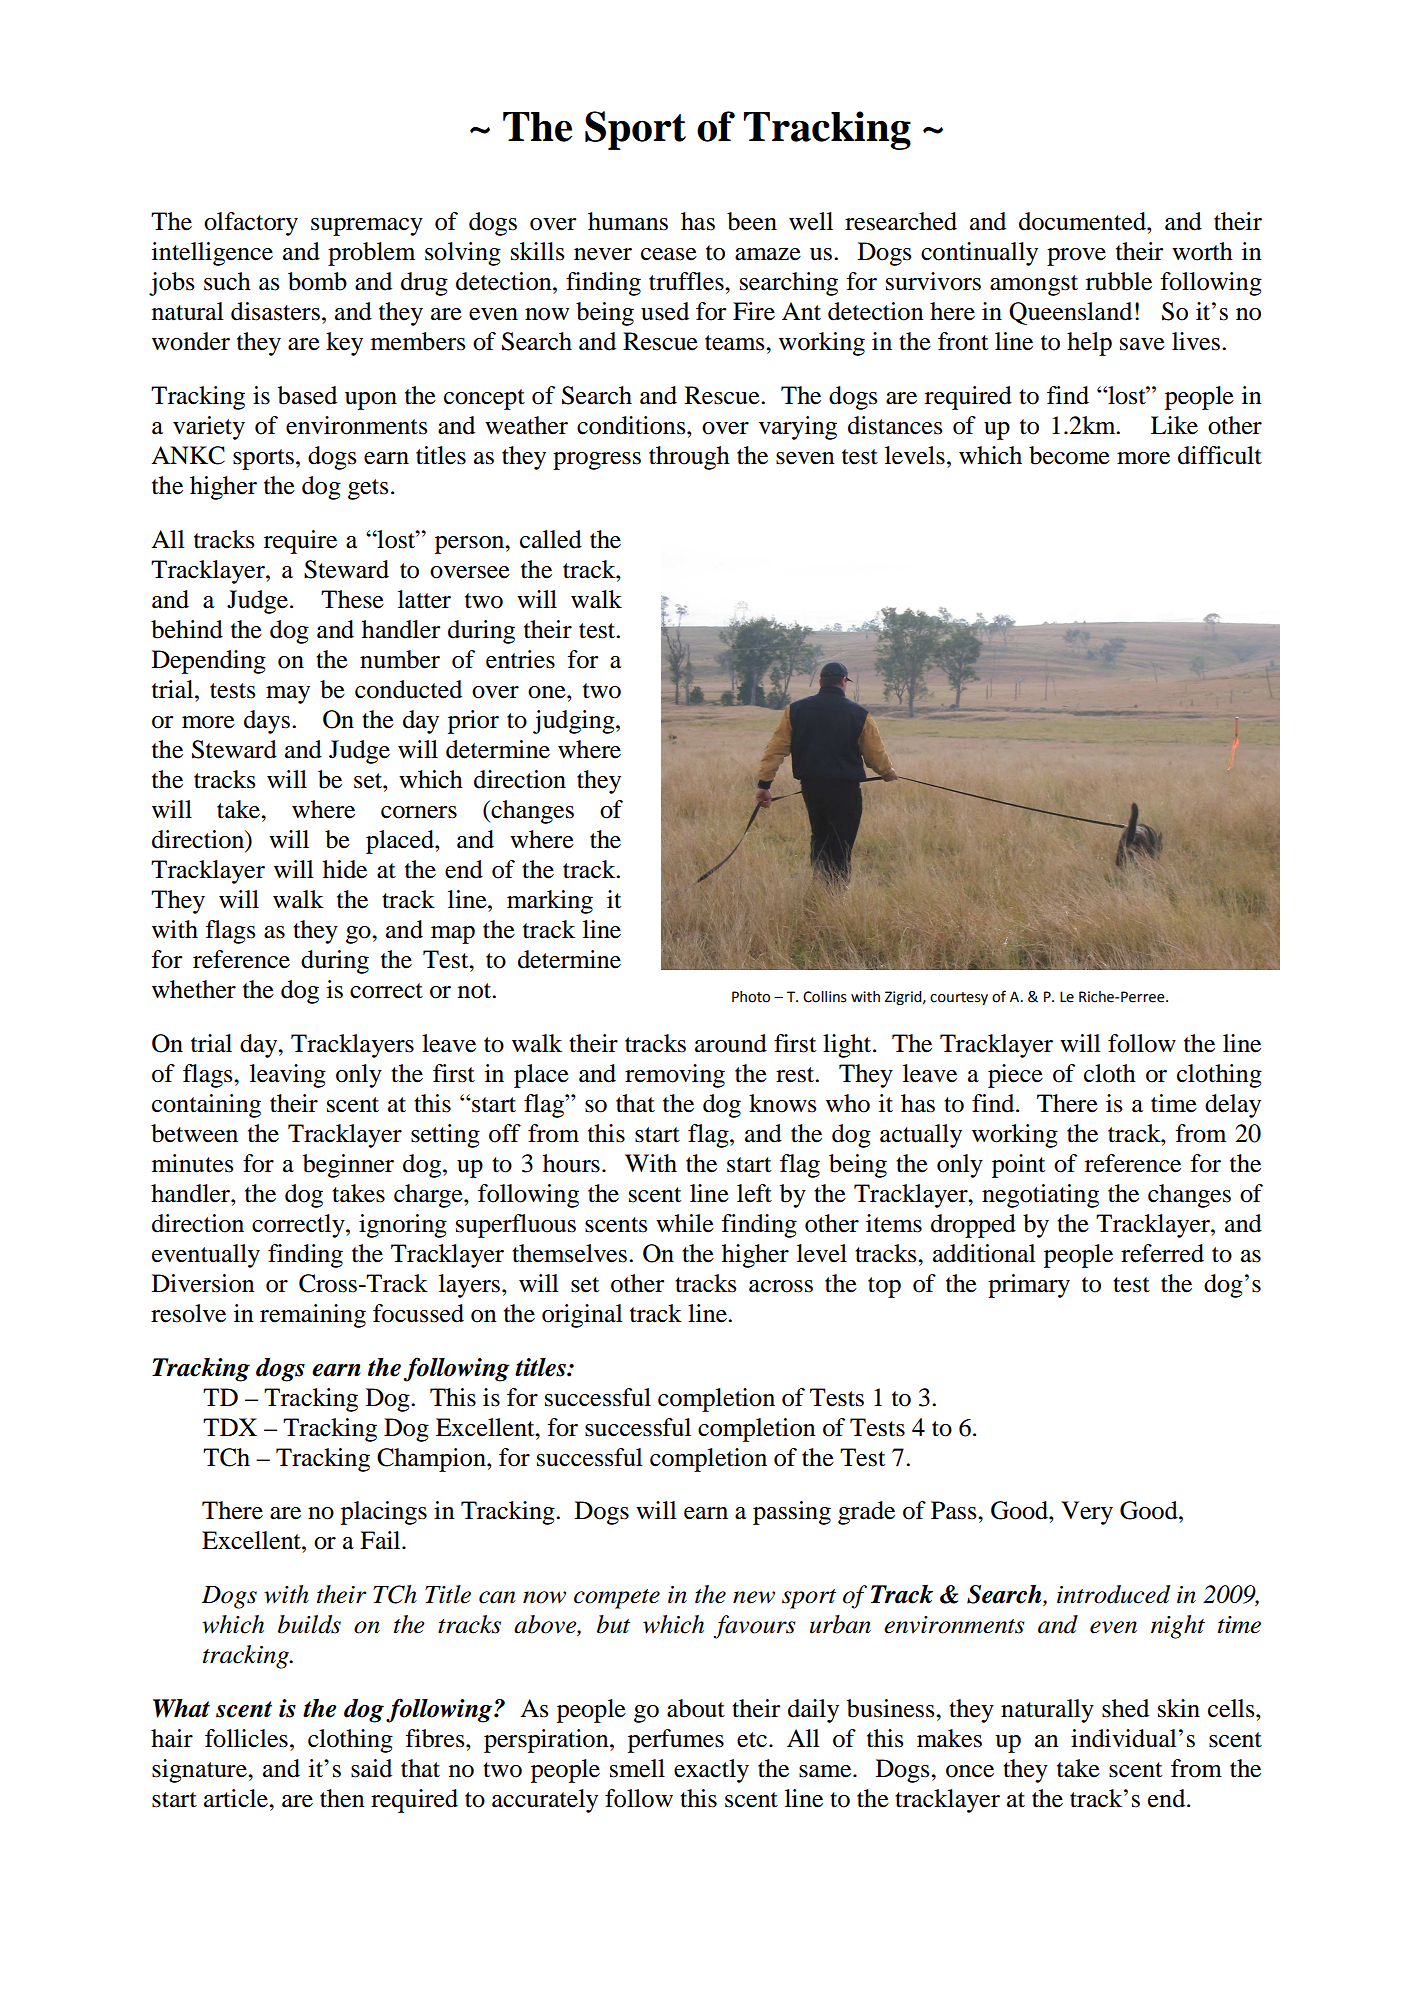  Describe the element at coordinates (685, 1223) in the screenshot. I see `while` at that location.
